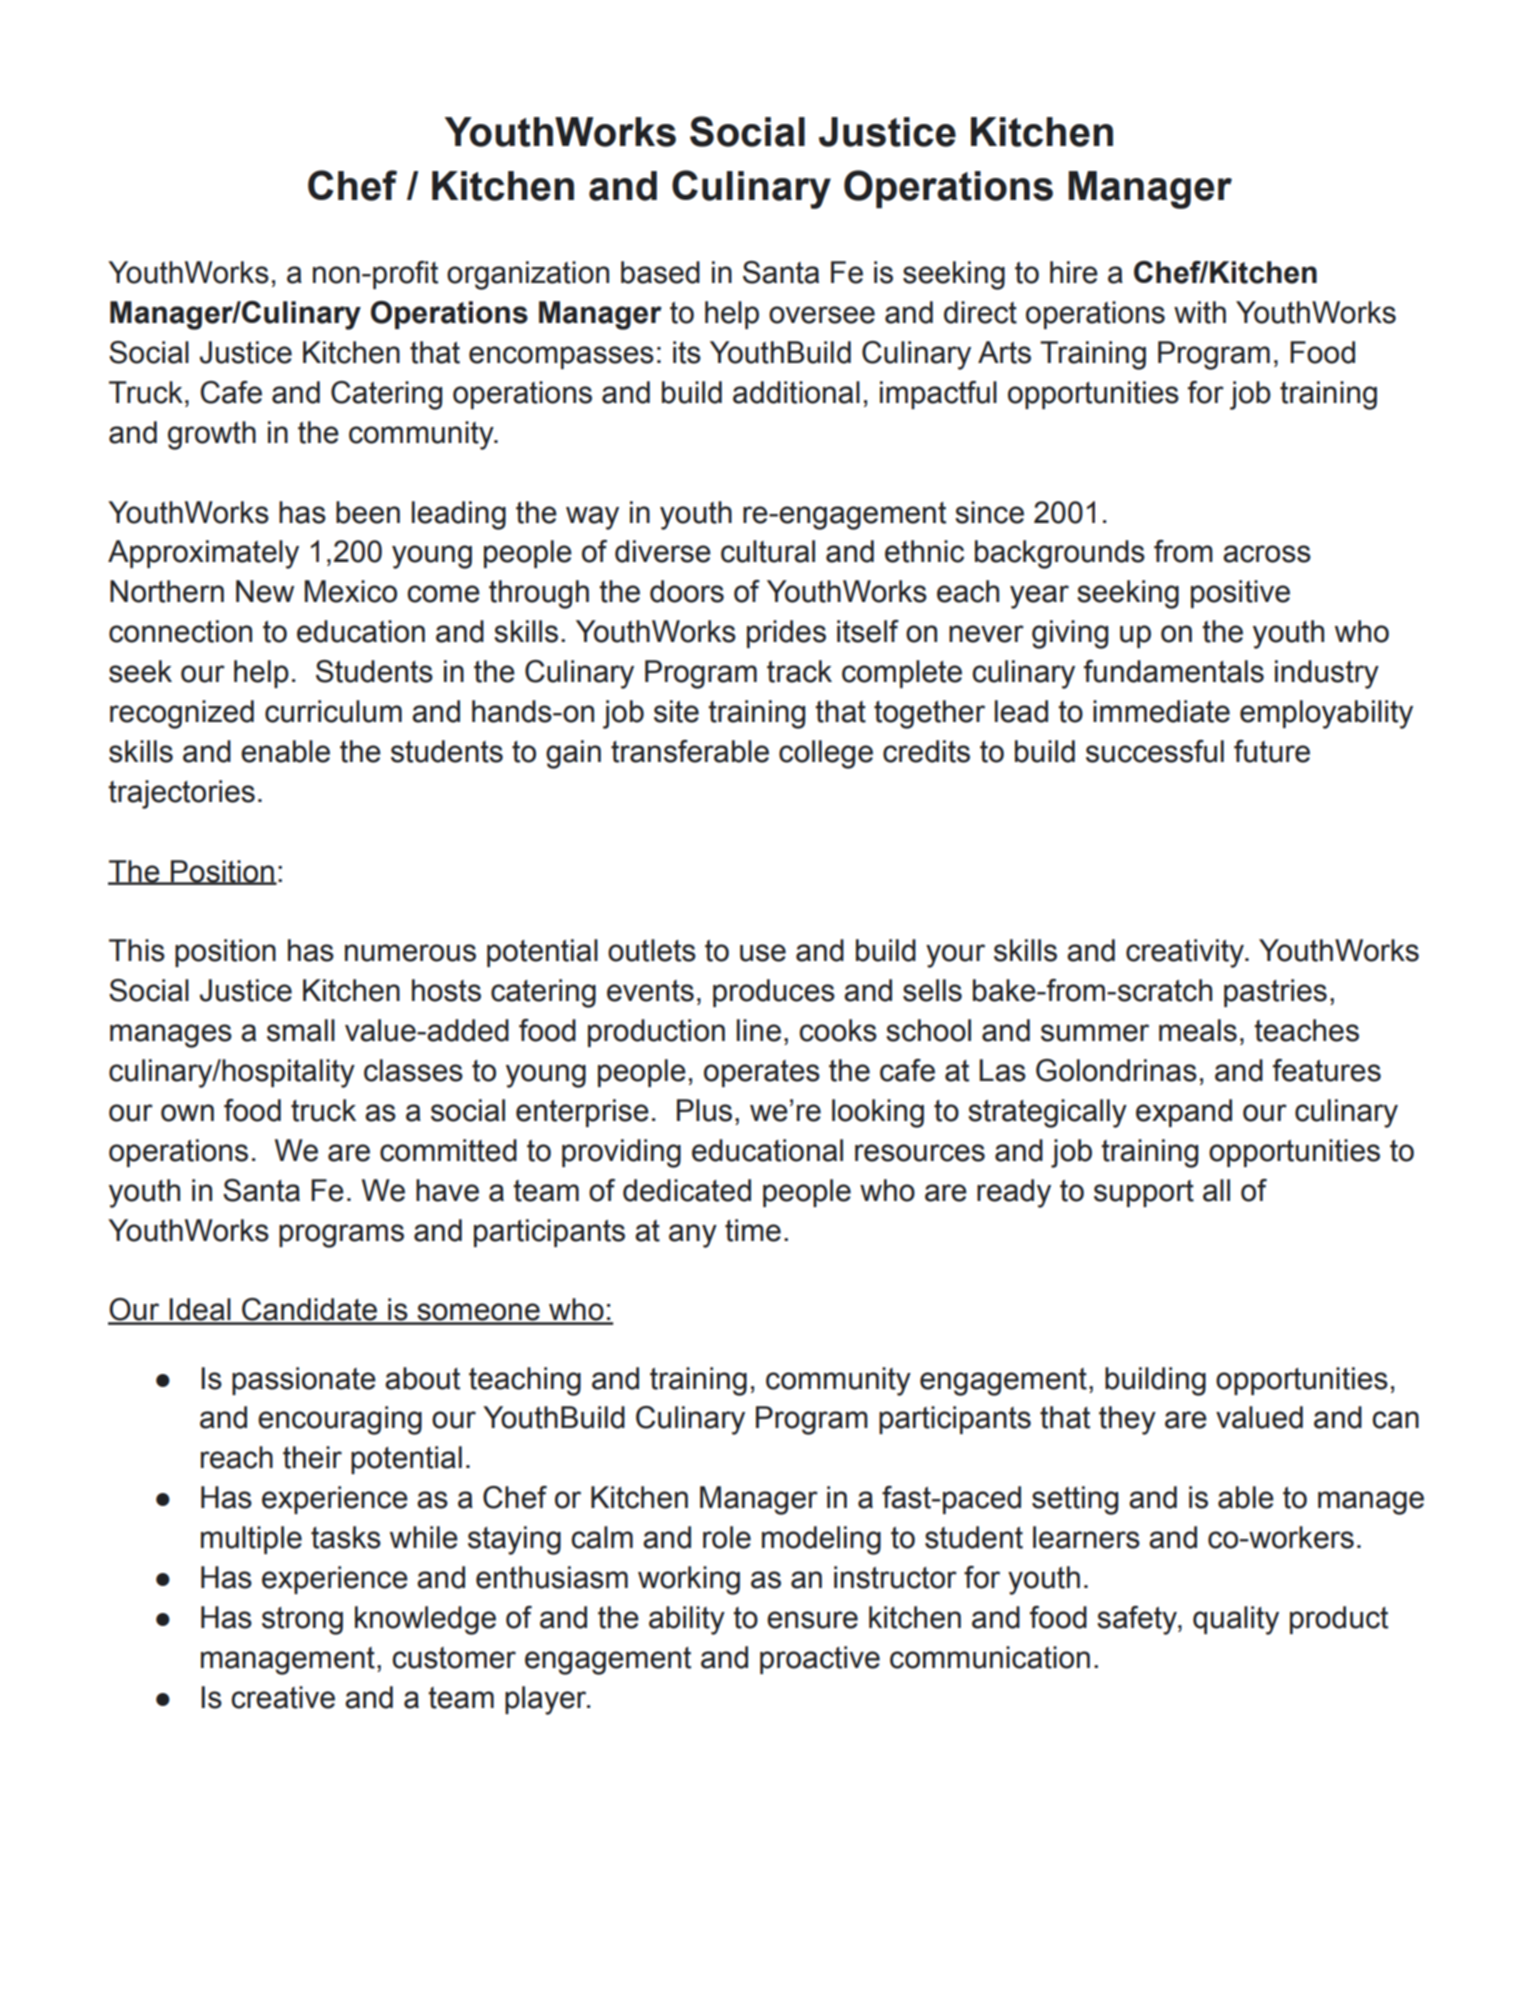  What do you see at coordinates (822, 315) in the page?
I see `oversee` at bounding box center [822, 315].
